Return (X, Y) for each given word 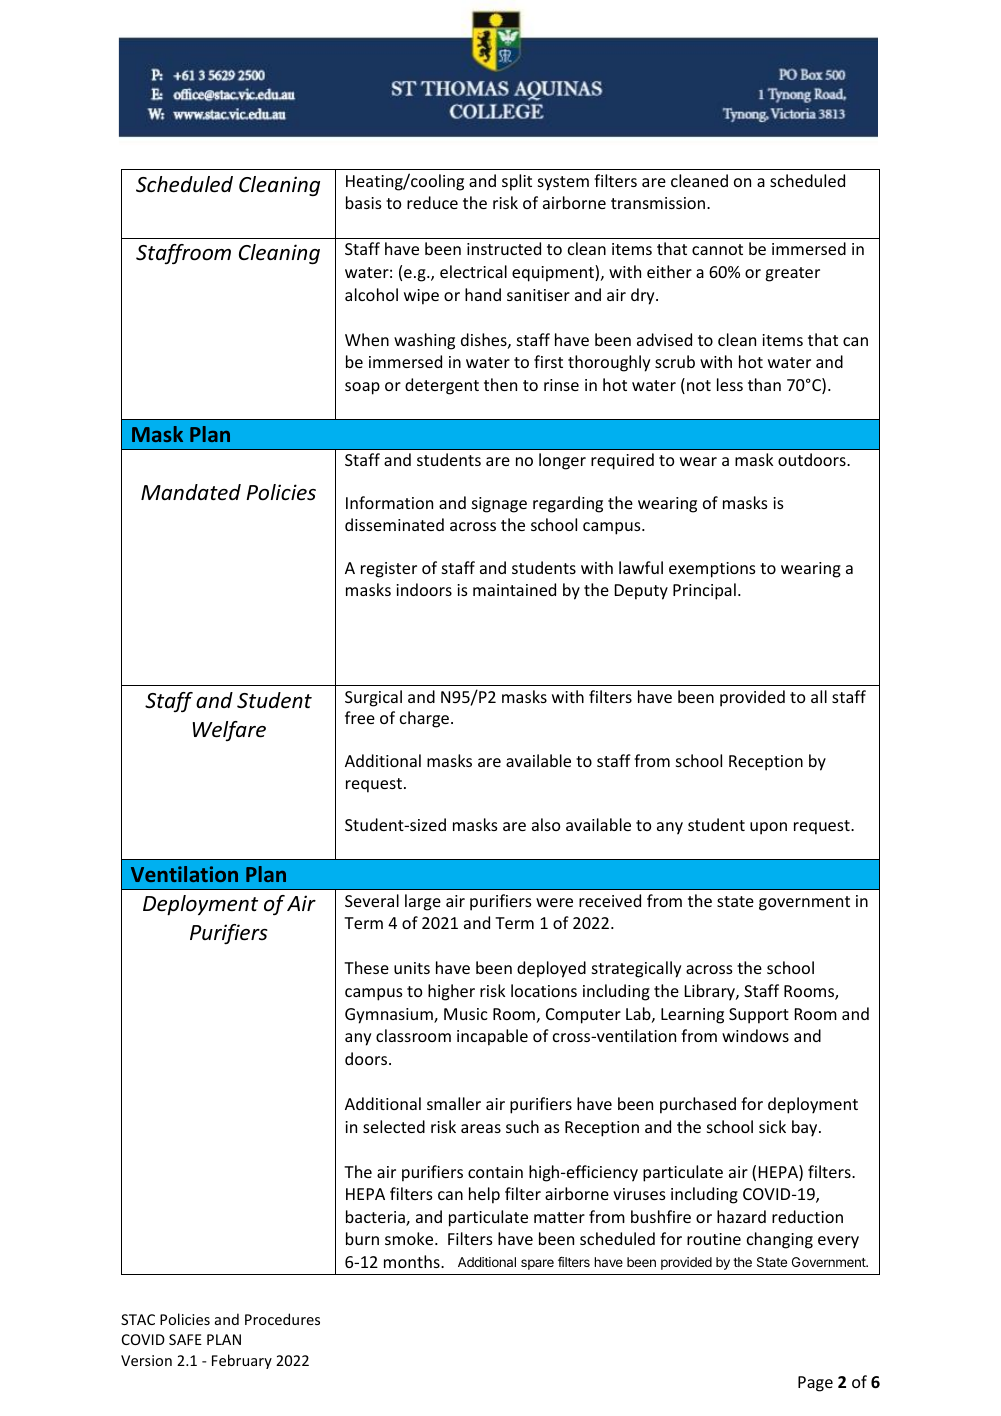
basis (364, 202)
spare (537, 1264)
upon (768, 828)
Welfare (229, 731)
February (242, 1361)
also (546, 824)
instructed (504, 248)
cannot (717, 249)
